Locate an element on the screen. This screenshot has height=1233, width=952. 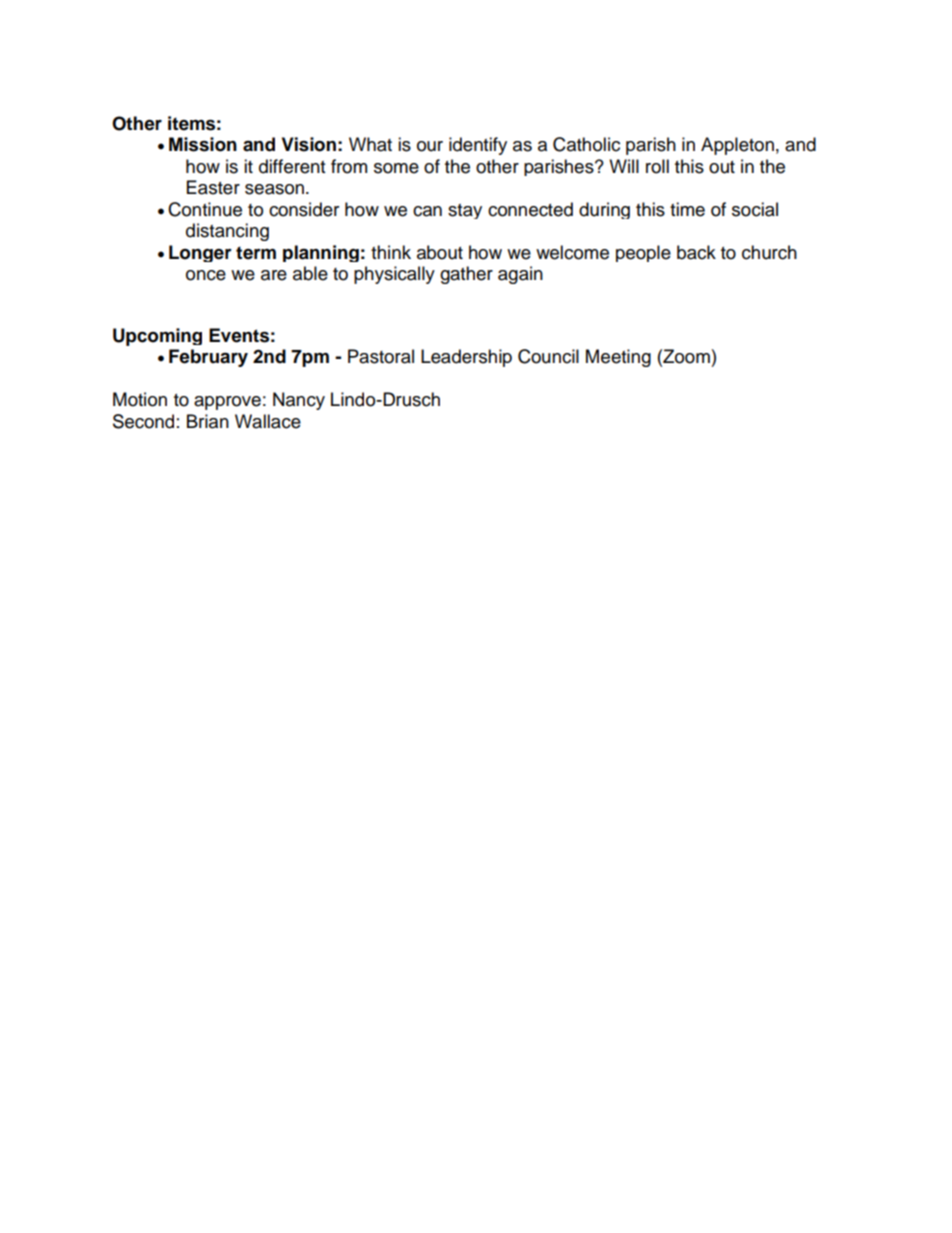
again is located at coordinates (520, 275).
